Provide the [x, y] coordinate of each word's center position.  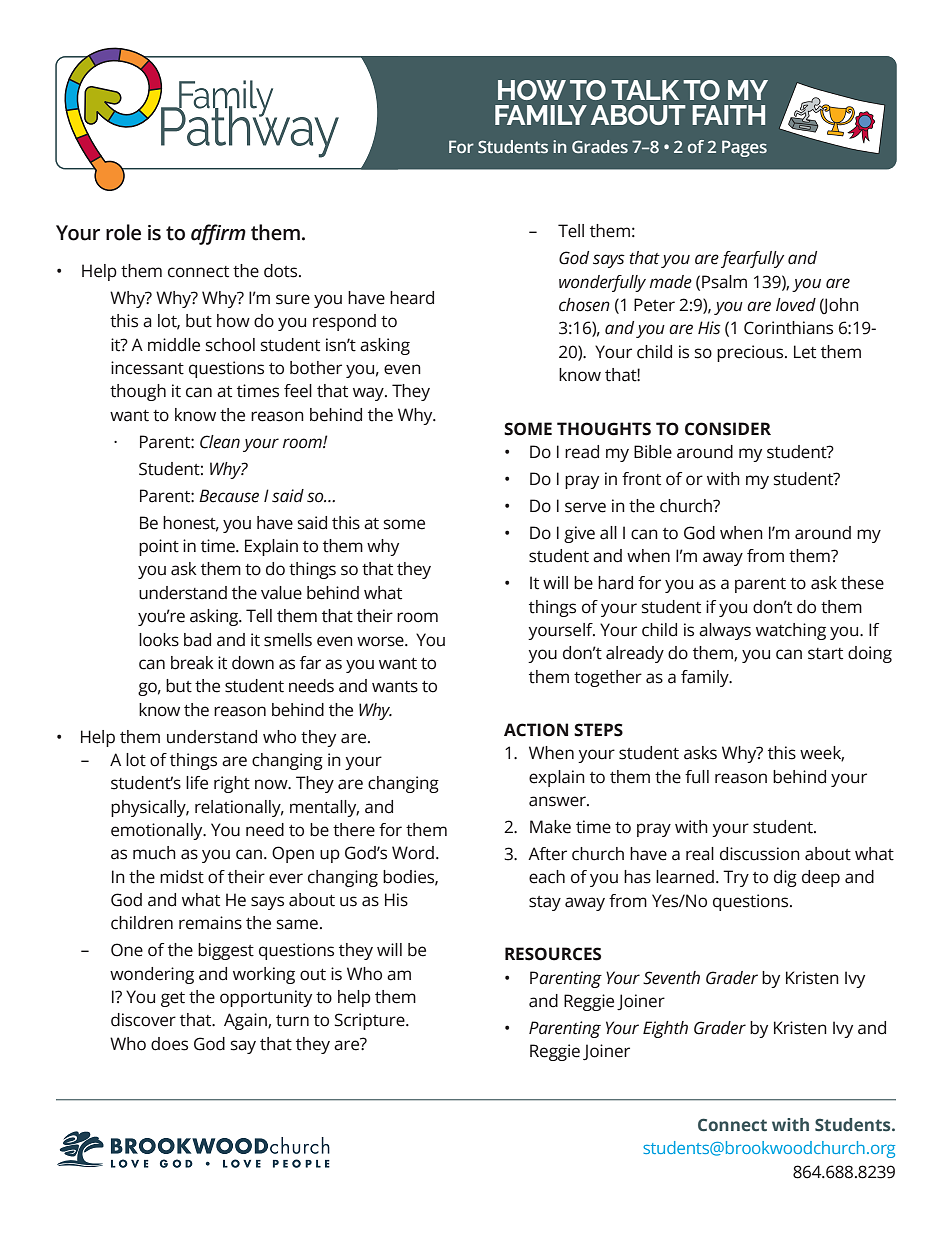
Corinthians [788, 328]
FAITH [728, 115]
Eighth [665, 1029]
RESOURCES [553, 954]
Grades [600, 146]
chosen [584, 305]
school [230, 345]
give [579, 534]
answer [558, 801]
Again [246, 1021]
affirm [218, 234]
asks [700, 753]
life [197, 783]
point [159, 547]
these [862, 583]
